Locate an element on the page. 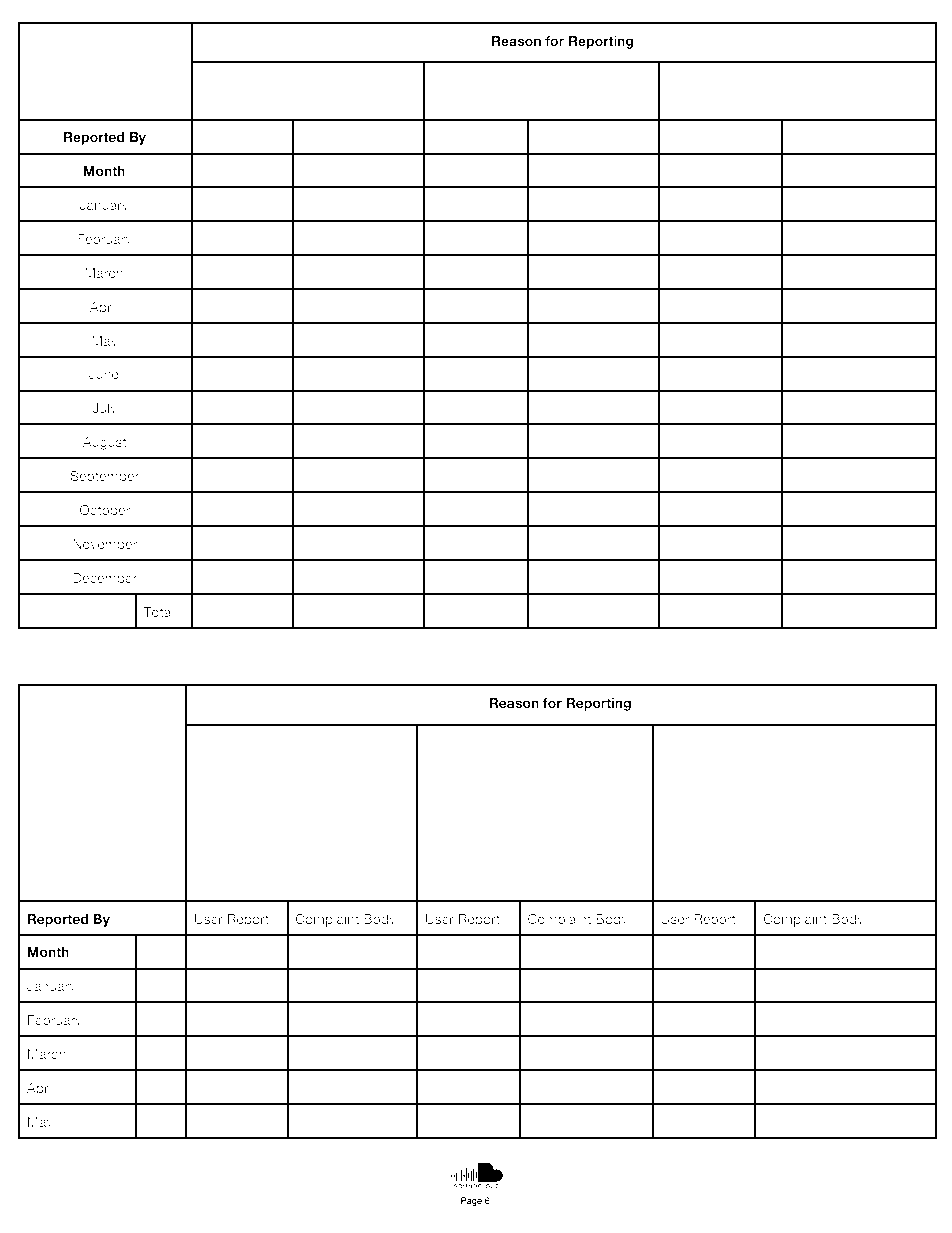  Intentional is located at coordinates (536, 762).
